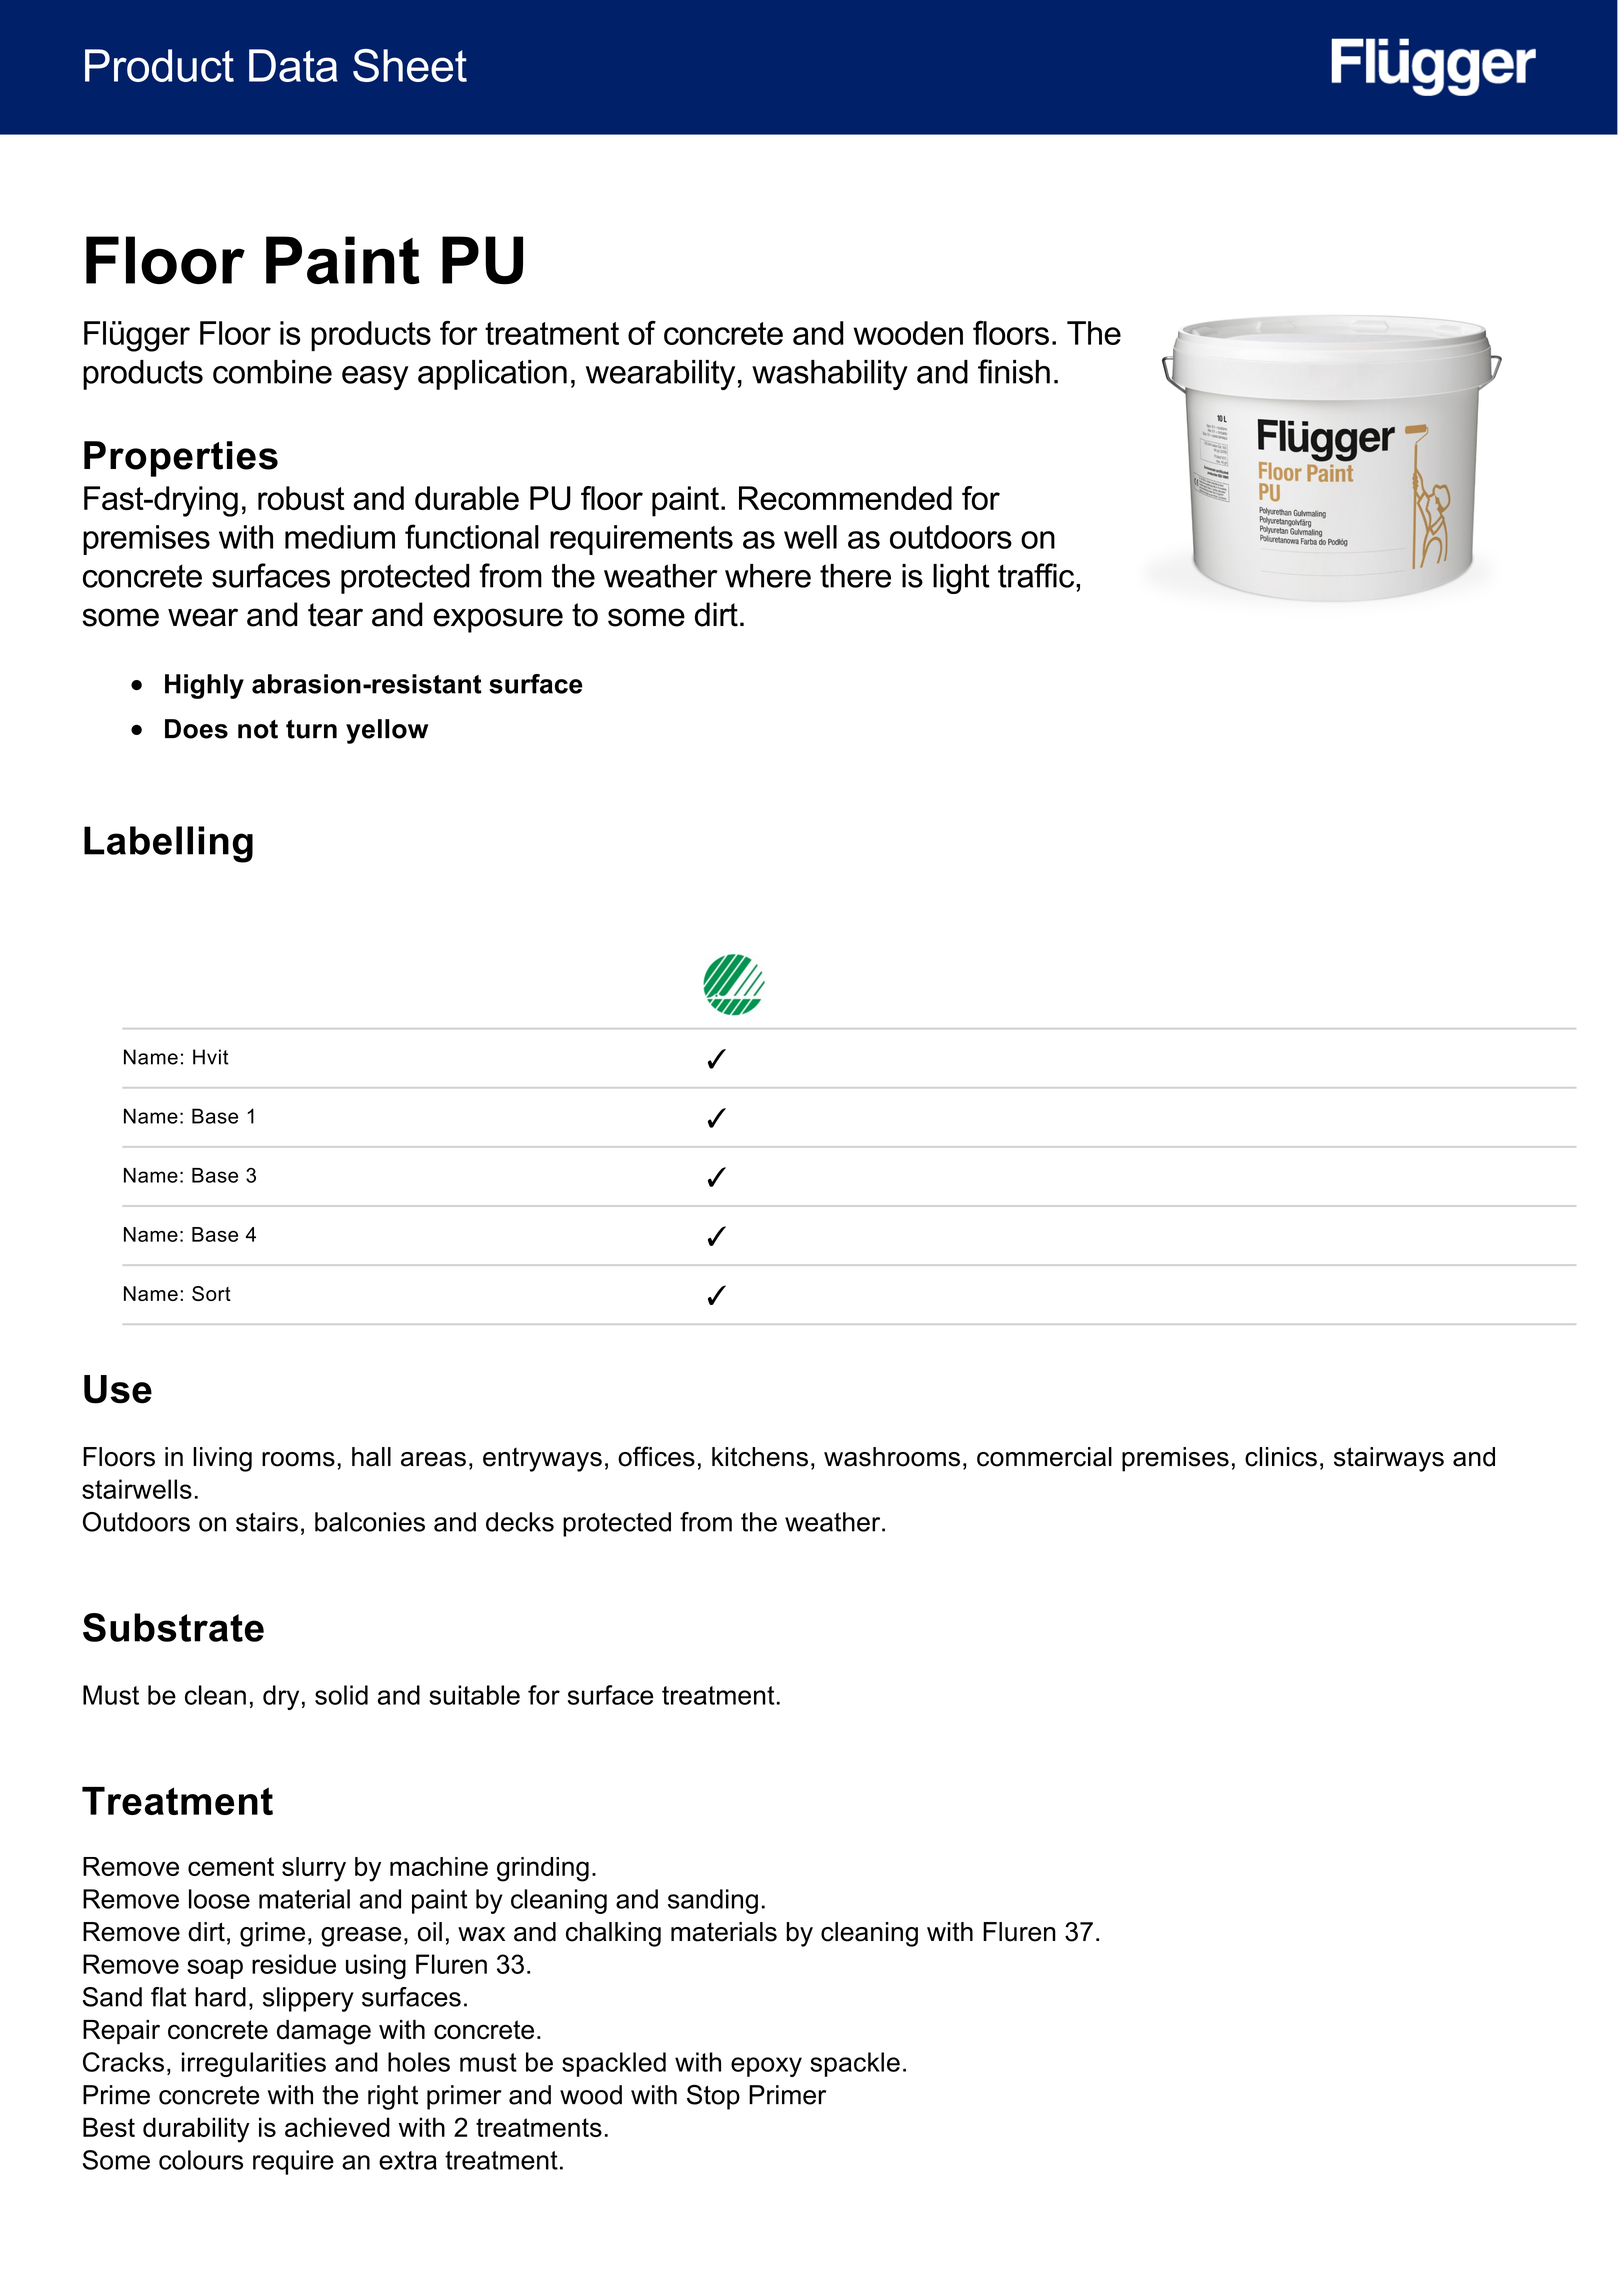  Describe the element at coordinates (211, 1293) in the screenshot. I see `Sort` at that location.
